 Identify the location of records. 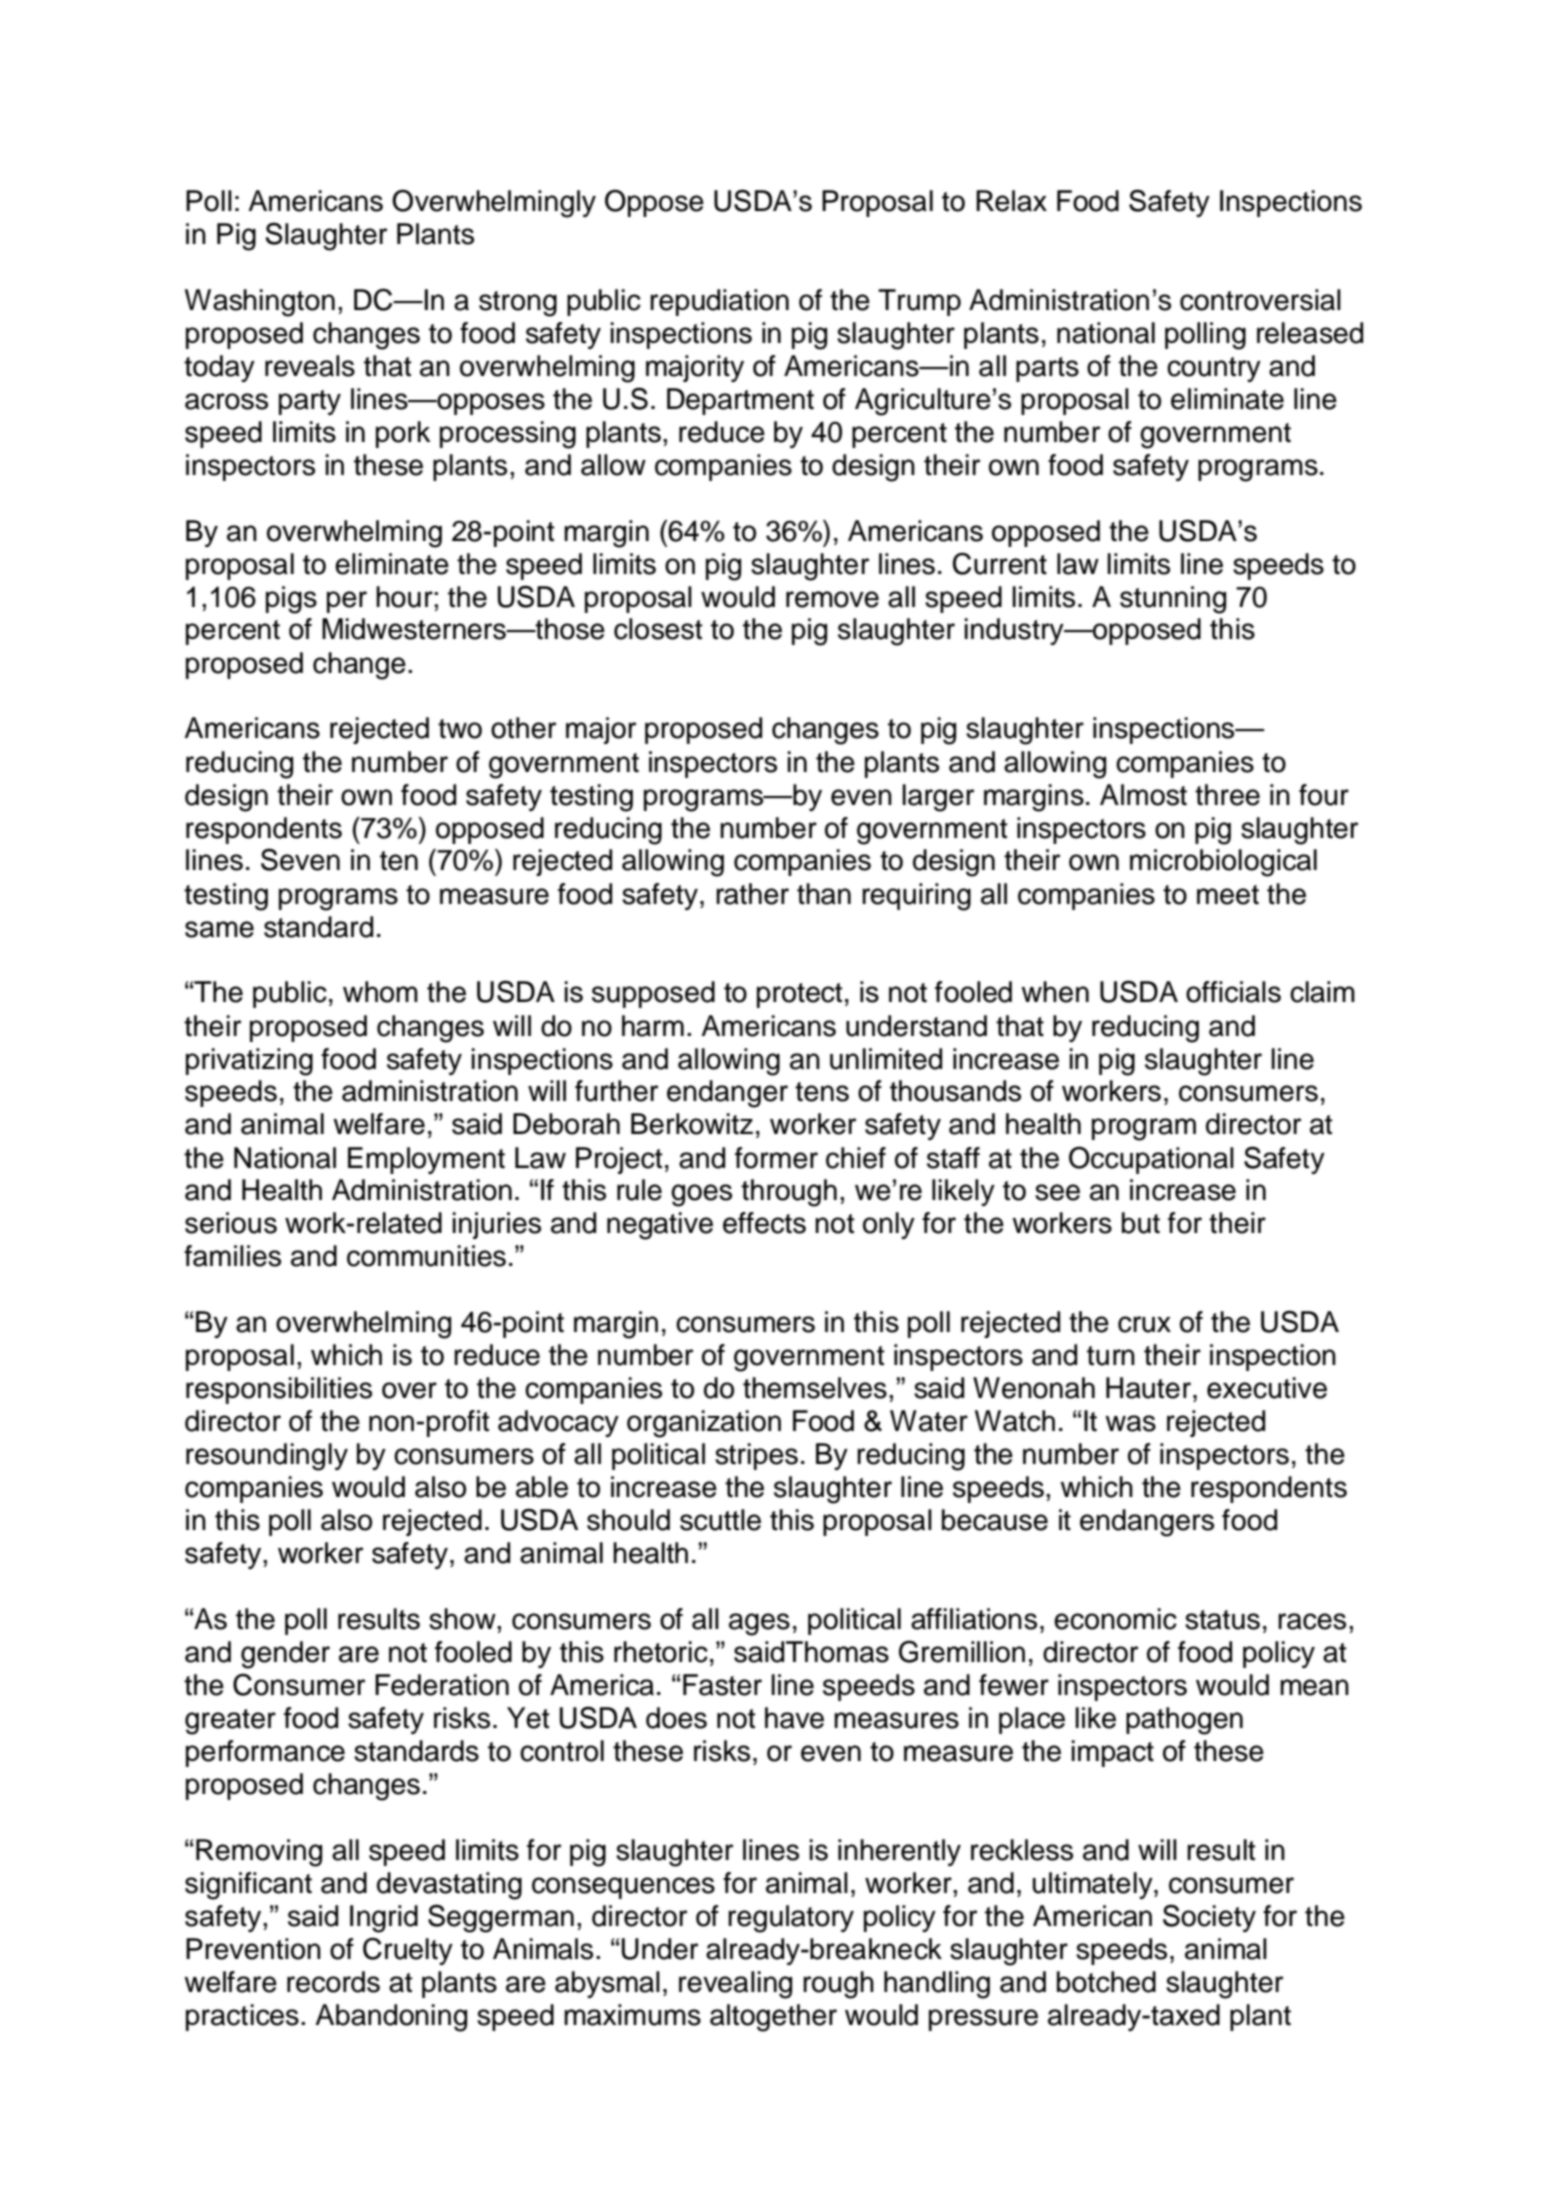
(333, 1982).
